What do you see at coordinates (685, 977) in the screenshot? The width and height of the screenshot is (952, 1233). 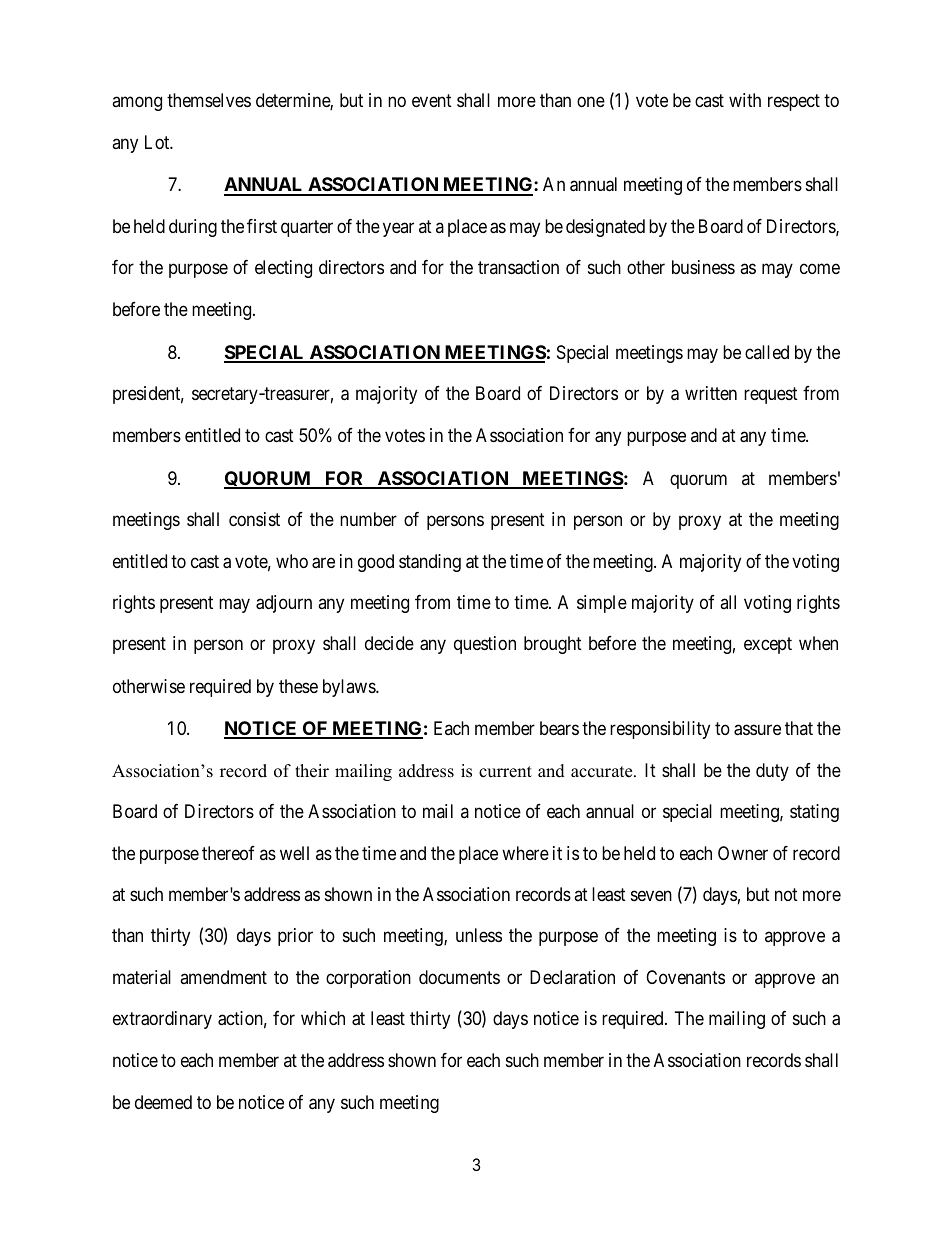 I see `Covenants` at bounding box center [685, 977].
